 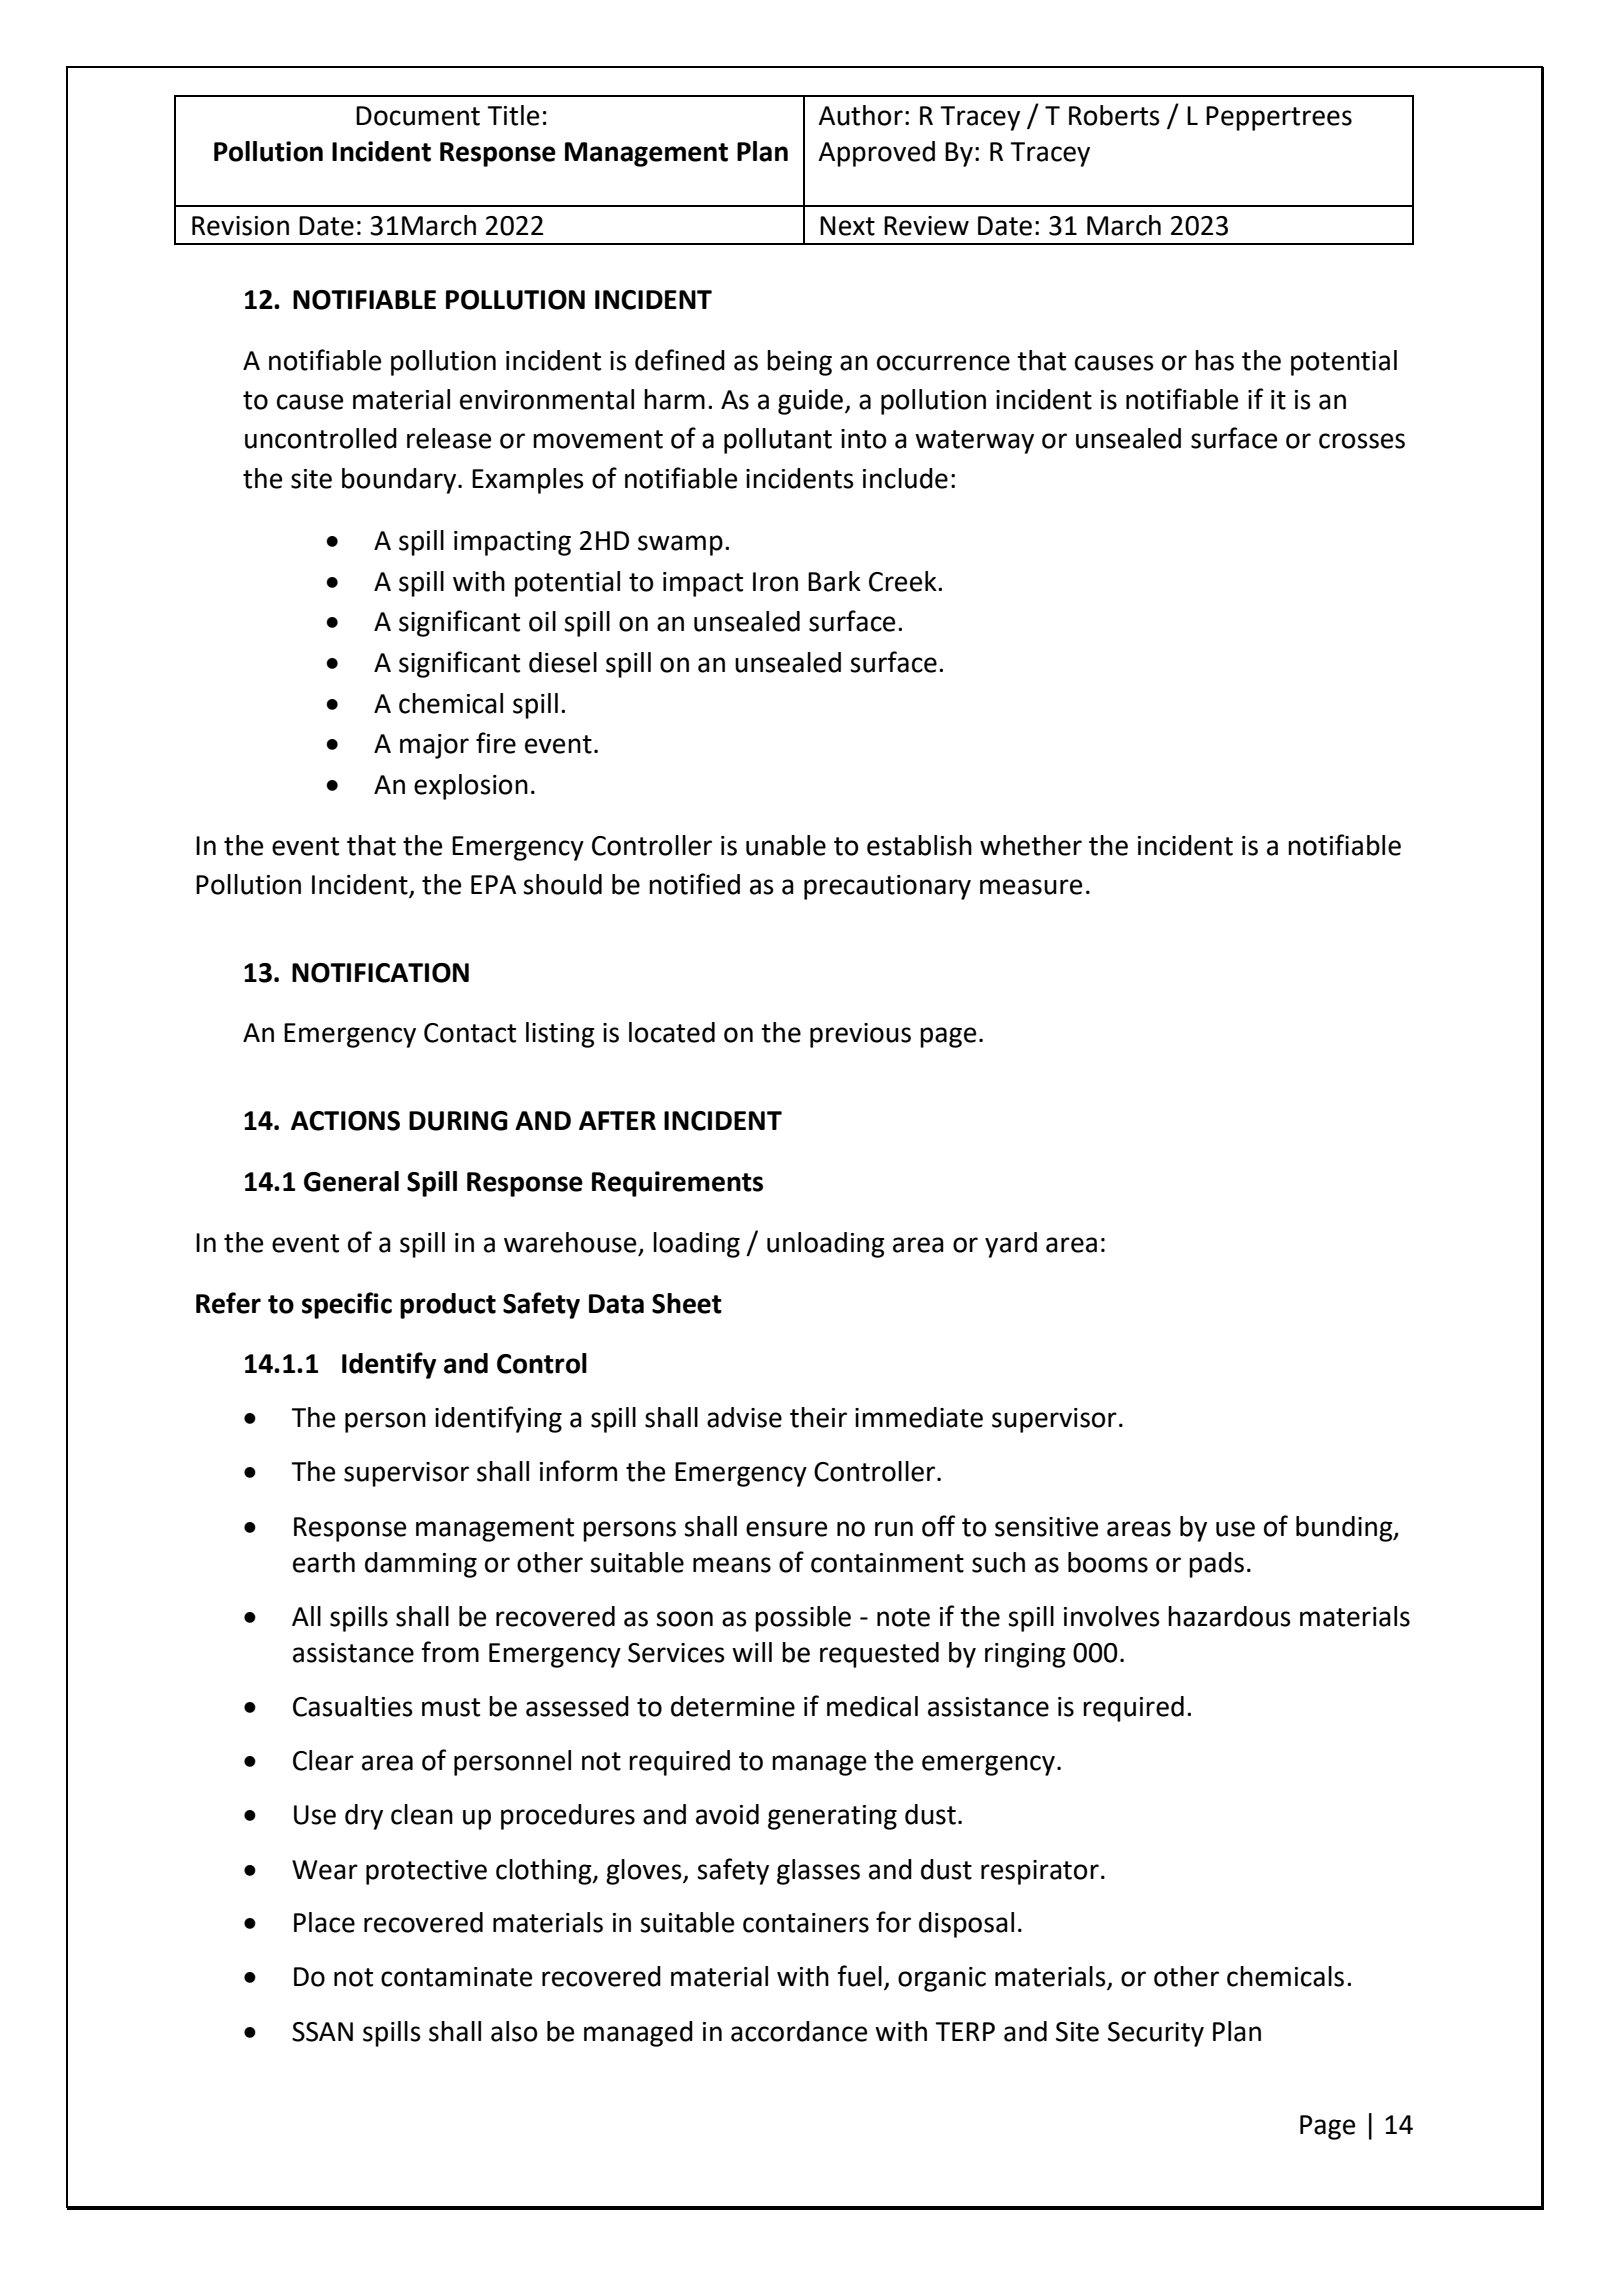 What do you see at coordinates (418, 116) in the document?
I see `Document` at bounding box center [418, 116].
